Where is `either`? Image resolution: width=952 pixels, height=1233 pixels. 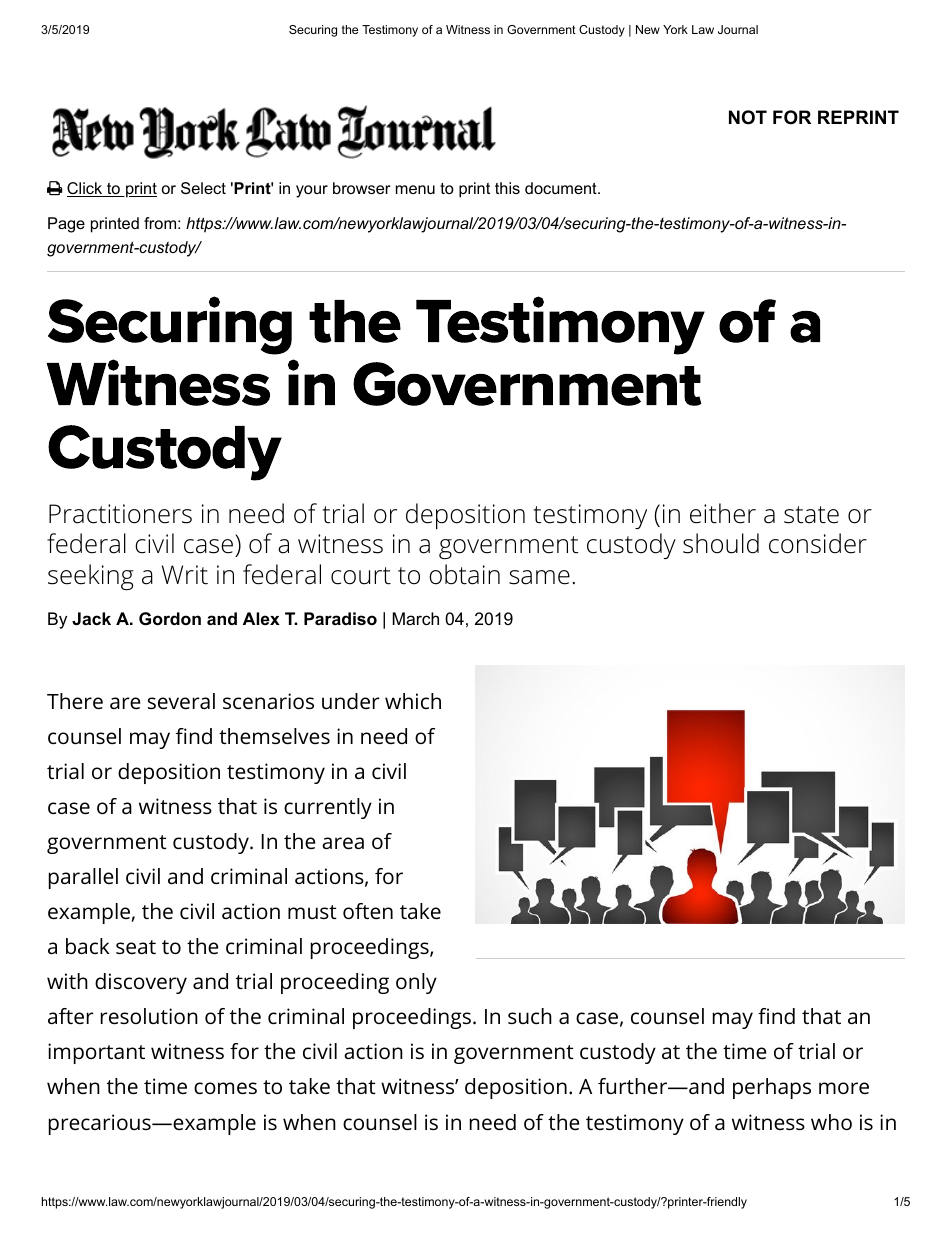 either is located at coordinates (723, 513).
